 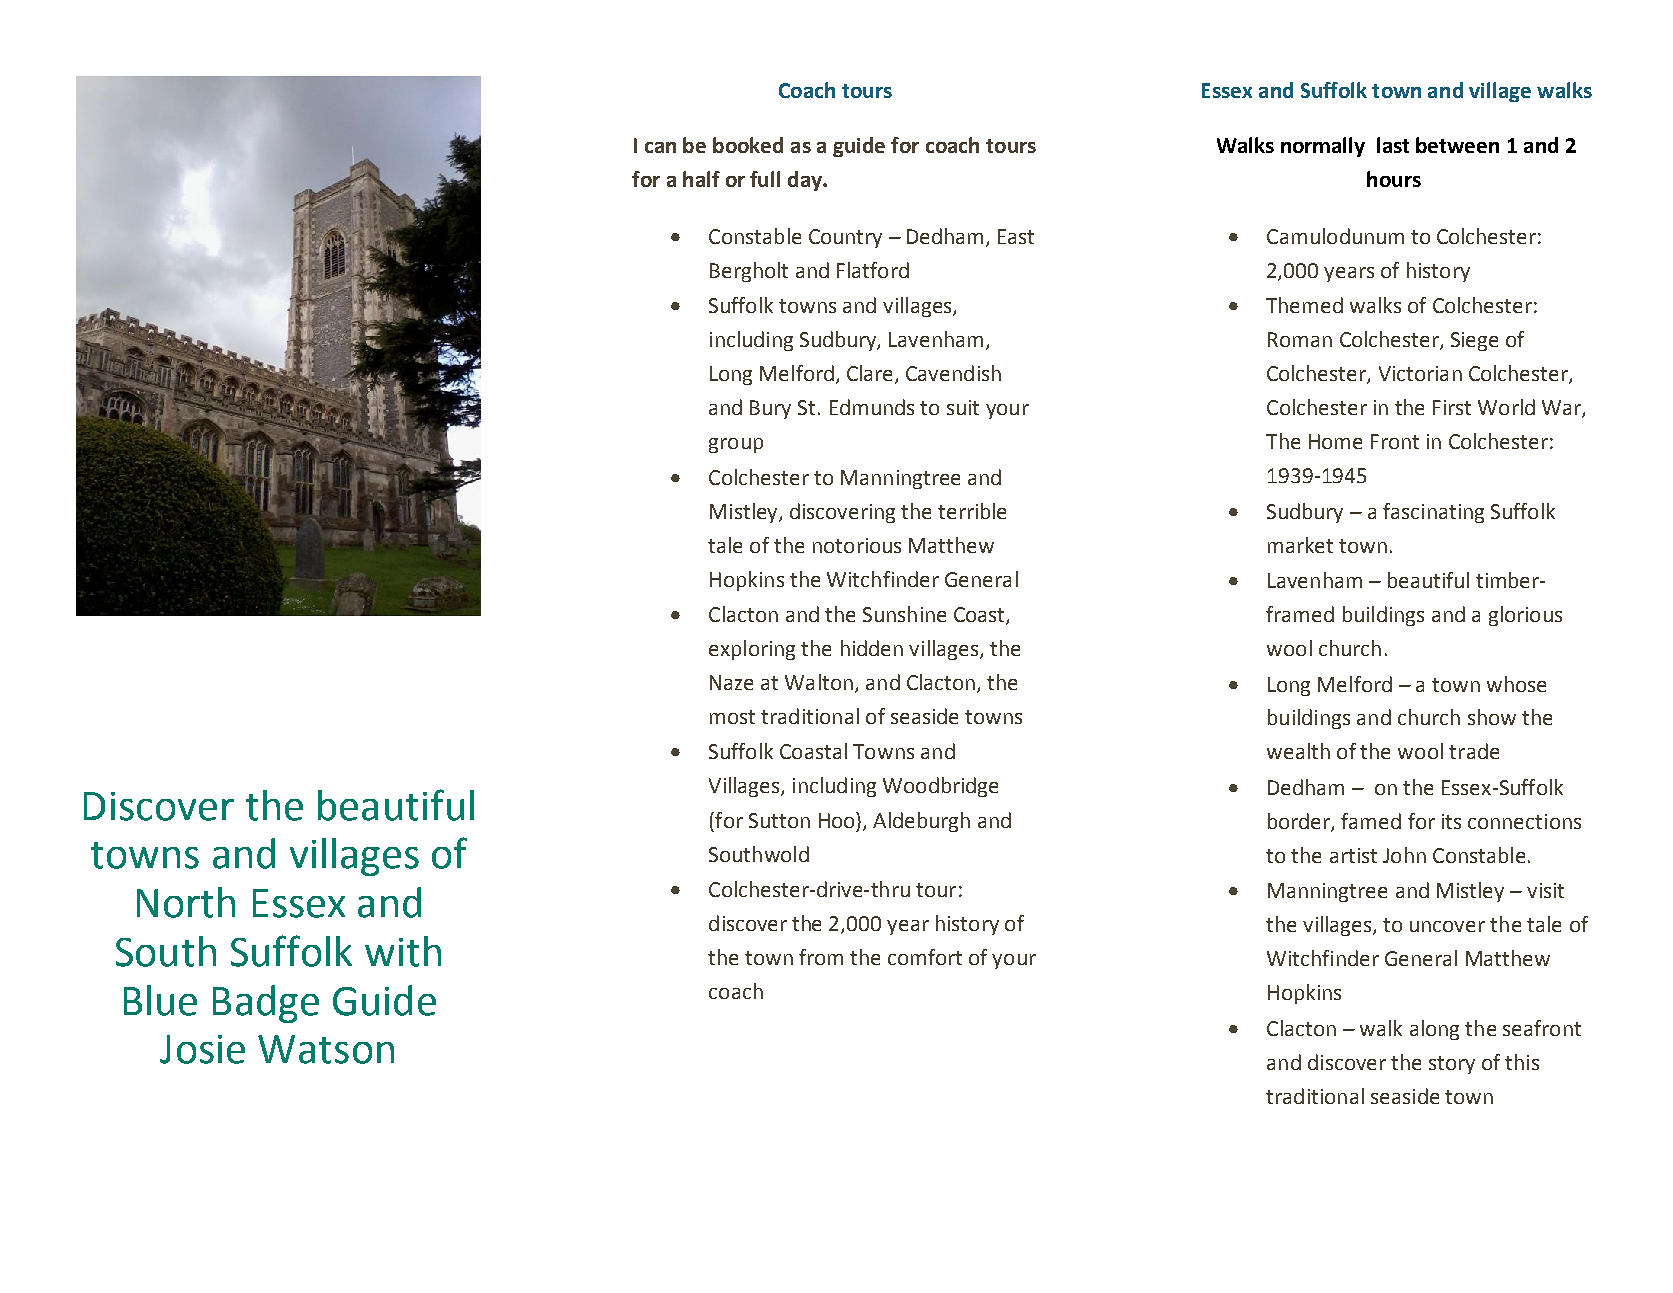 I want to click on can, so click(x=660, y=147).
